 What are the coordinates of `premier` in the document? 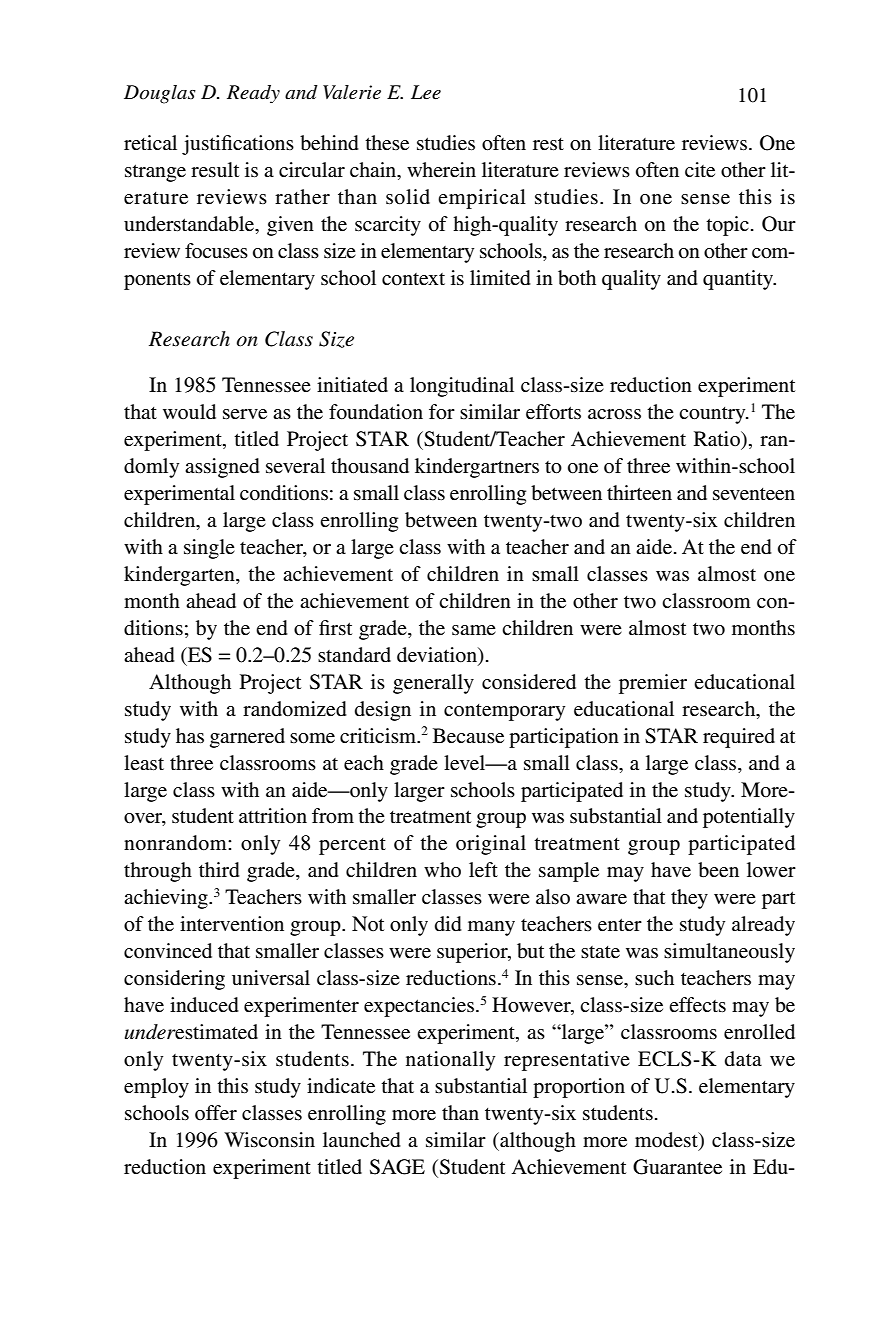 It's located at (653, 684).
